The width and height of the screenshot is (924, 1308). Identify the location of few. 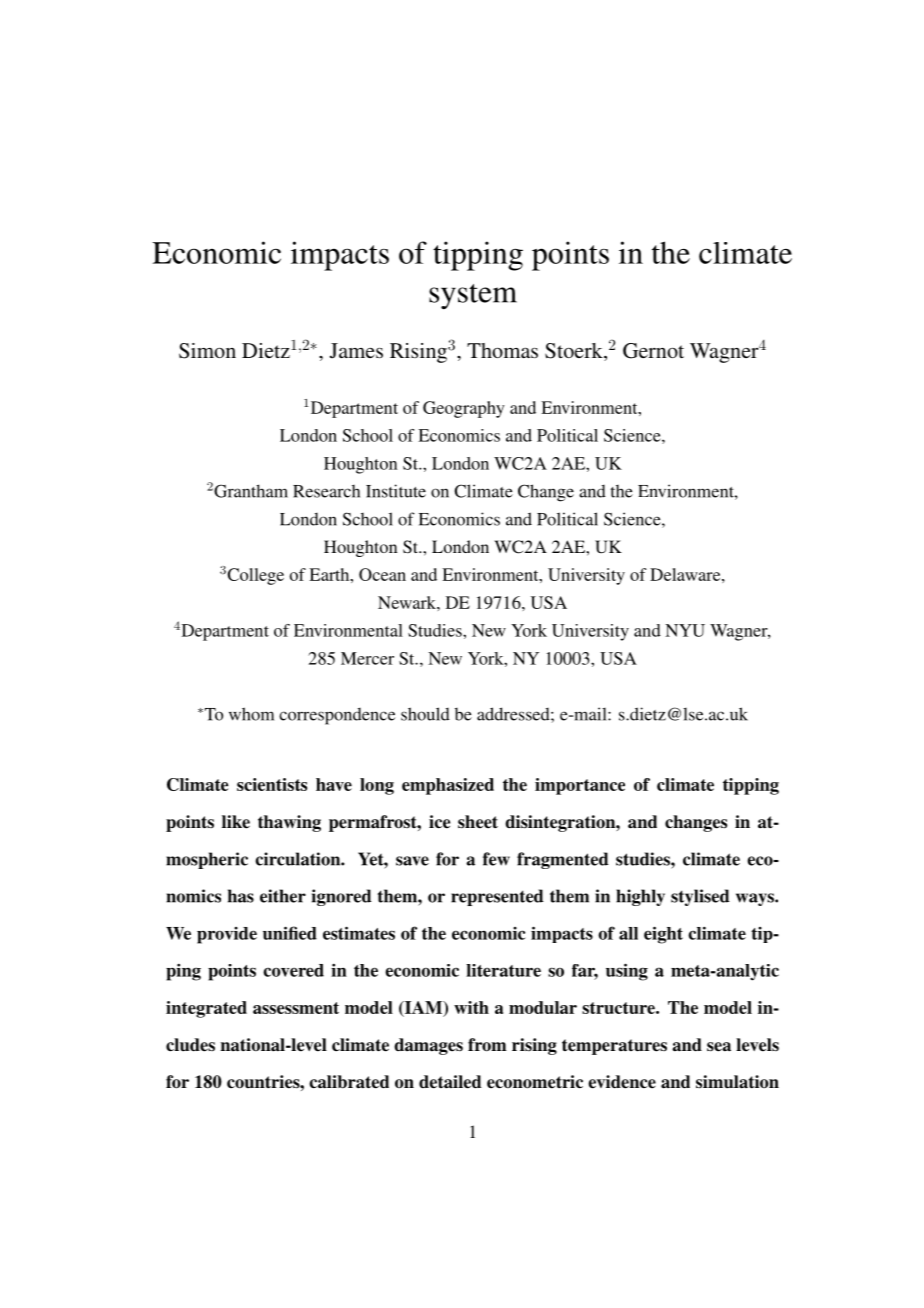
(496, 859).
